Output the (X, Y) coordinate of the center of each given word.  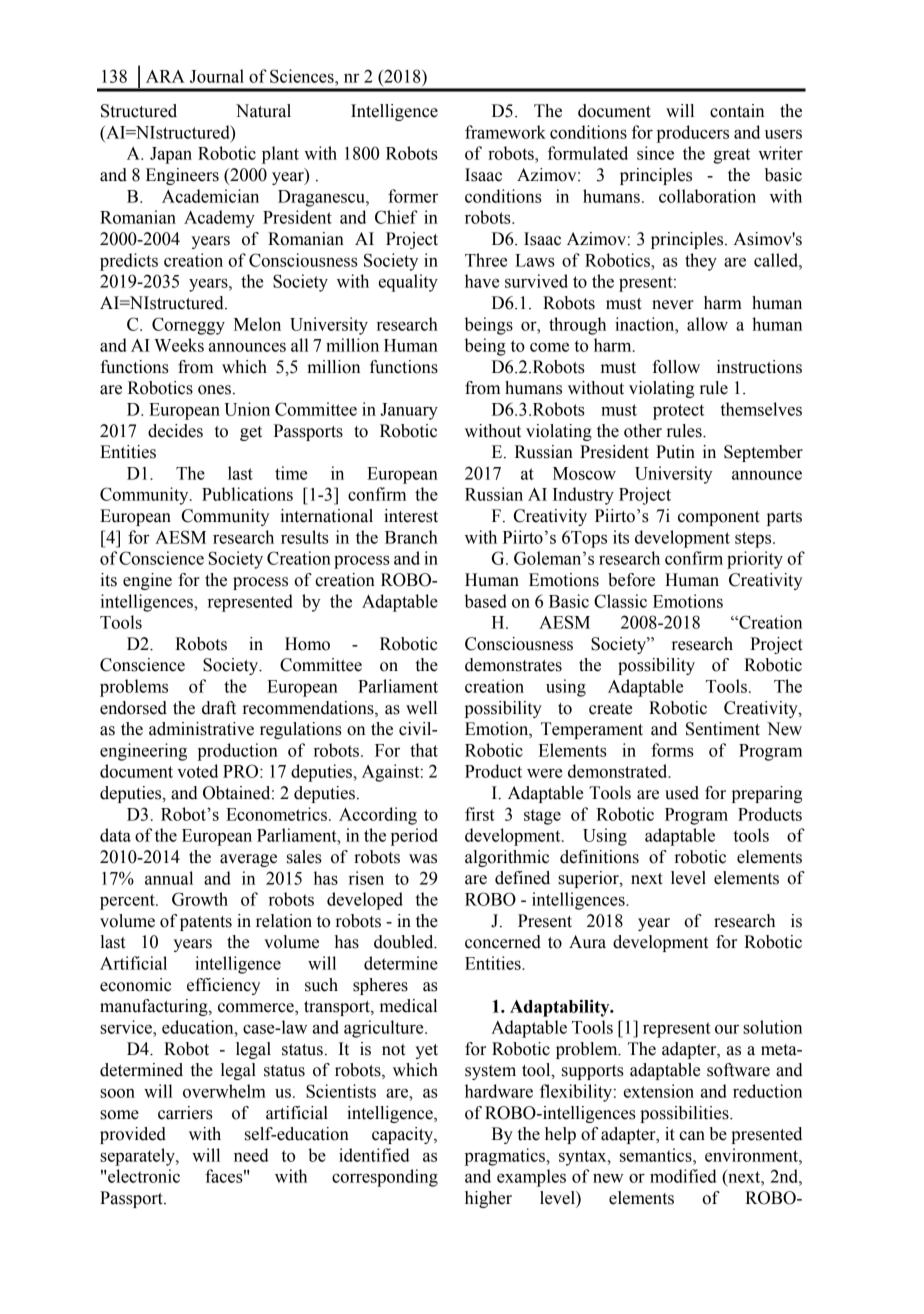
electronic (144, 1176)
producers (693, 134)
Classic (620, 601)
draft (219, 708)
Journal (217, 76)
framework (505, 132)
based (486, 601)
